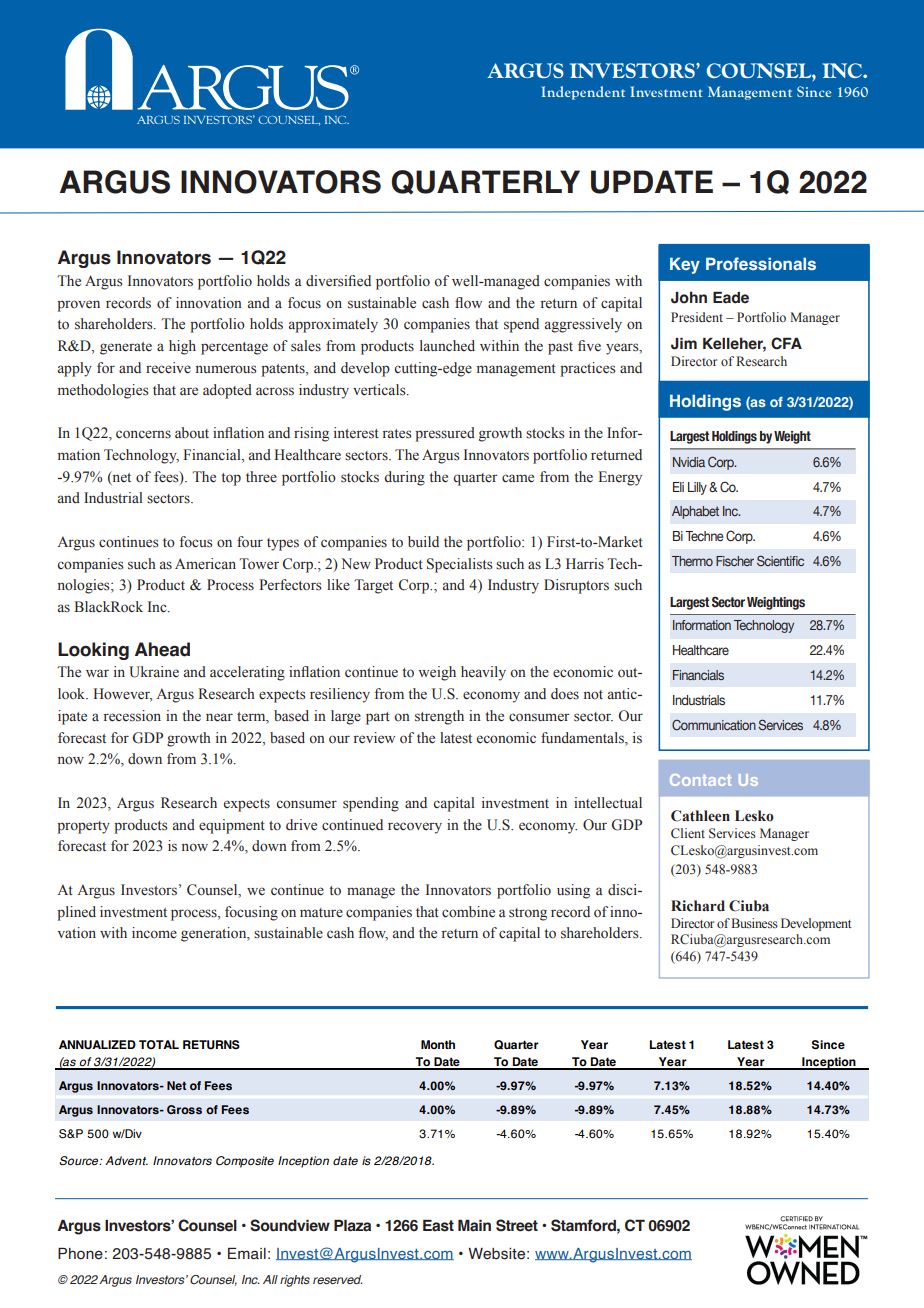 The image size is (924, 1308). I want to click on East, so click(438, 1226).
